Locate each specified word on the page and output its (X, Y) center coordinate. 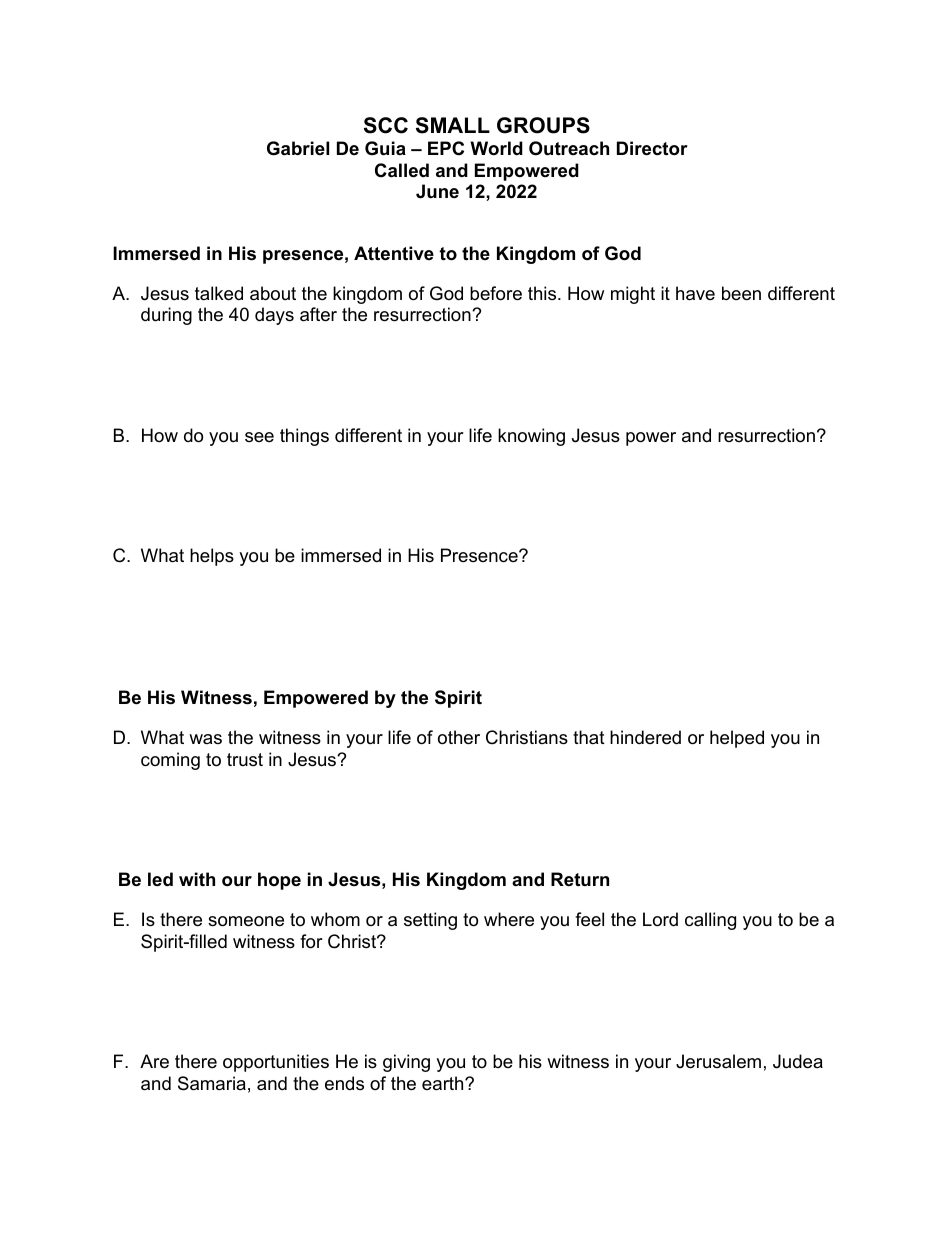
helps (212, 557)
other (459, 737)
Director (652, 148)
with (197, 879)
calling (710, 921)
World (496, 148)
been (741, 293)
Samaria (212, 1083)
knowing (531, 437)
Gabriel (298, 148)
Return (580, 879)
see (259, 437)
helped (737, 739)
